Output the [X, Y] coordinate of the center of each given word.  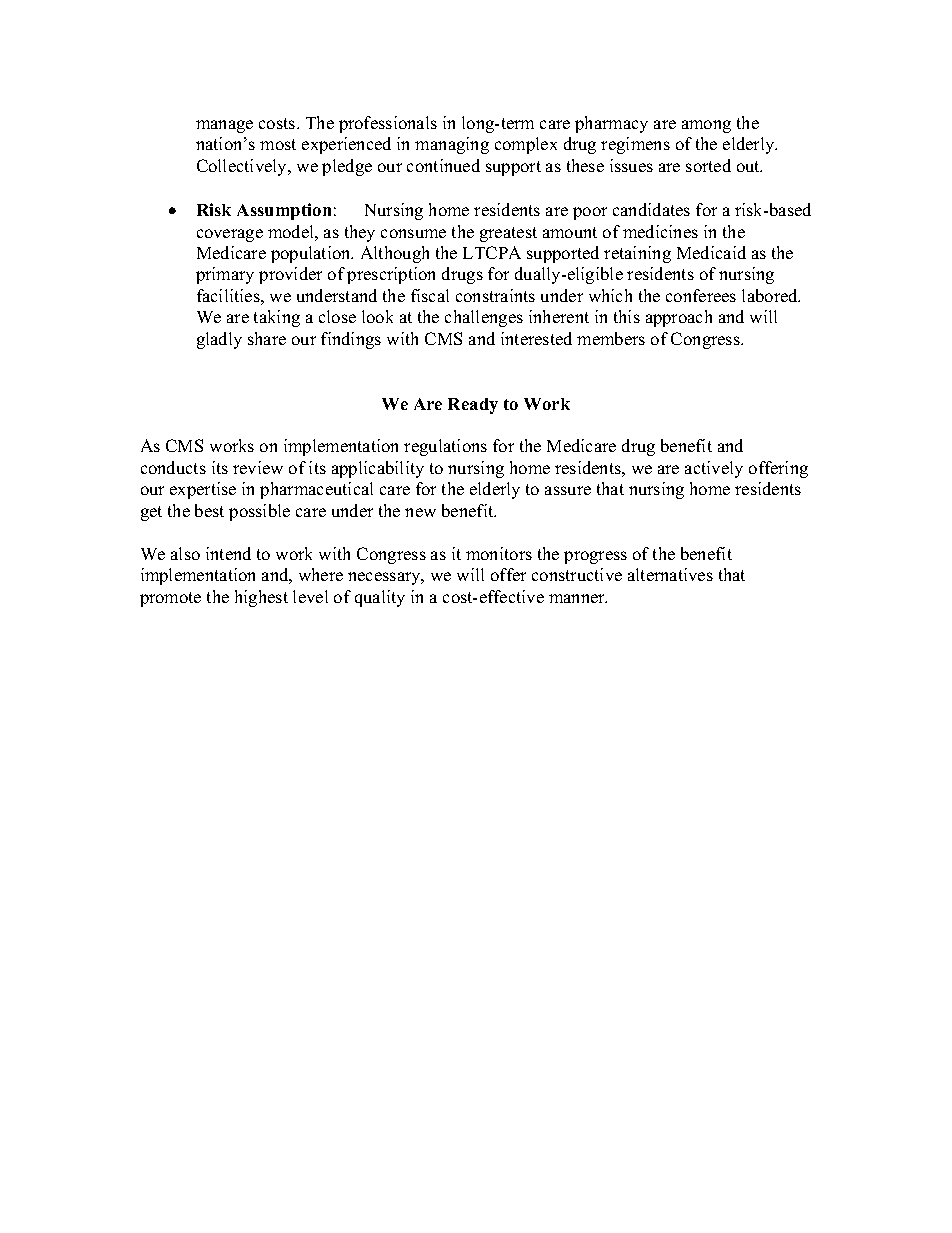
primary [225, 275]
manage [224, 126]
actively [714, 469]
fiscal [430, 295]
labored [771, 295]
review [258, 467]
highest [261, 598]
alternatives [670, 574]
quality [380, 598]
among [706, 126]
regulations [445, 447]
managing [452, 145]
